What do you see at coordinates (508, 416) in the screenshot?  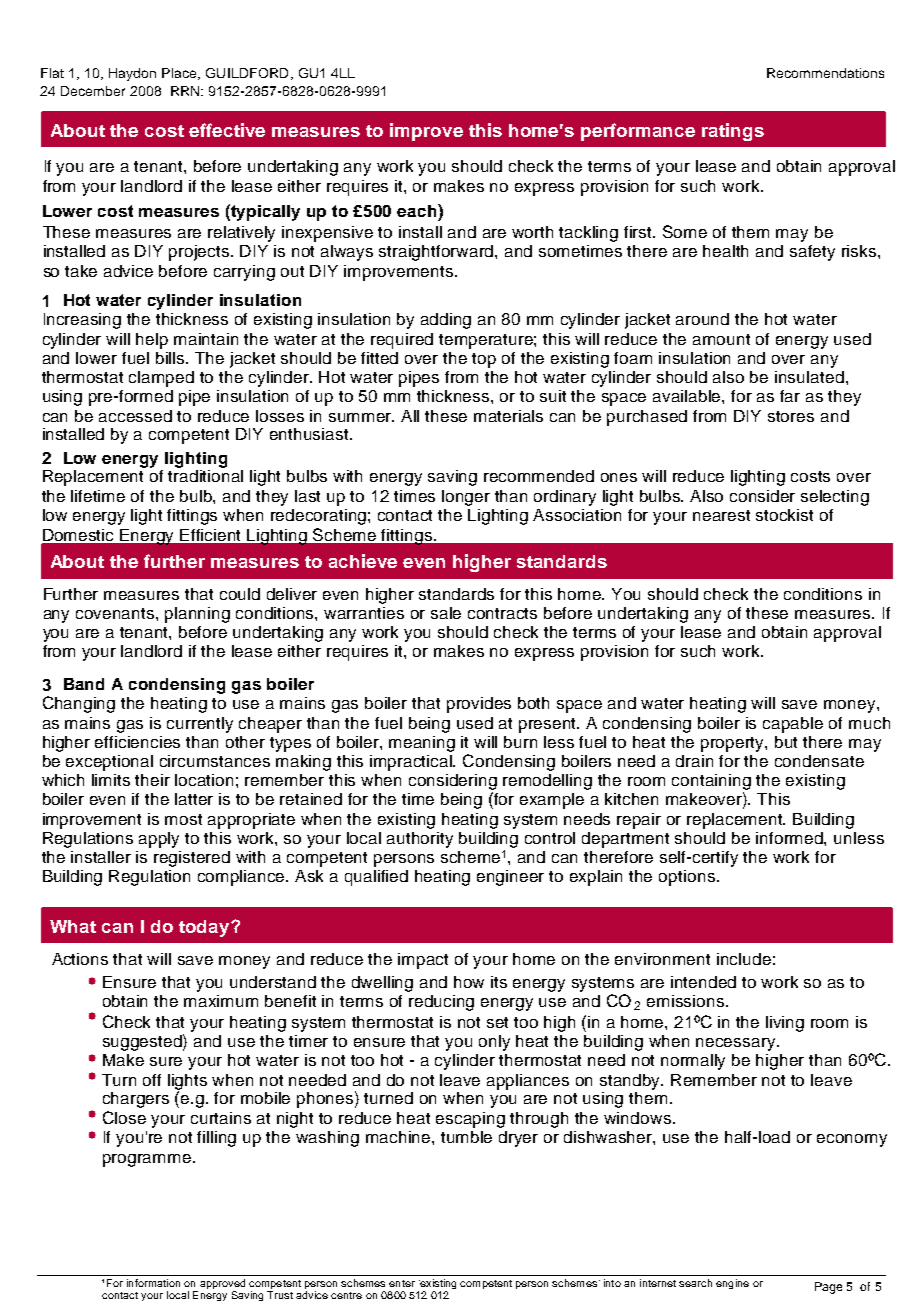 I see `materials` at bounding box center [508, 416].
